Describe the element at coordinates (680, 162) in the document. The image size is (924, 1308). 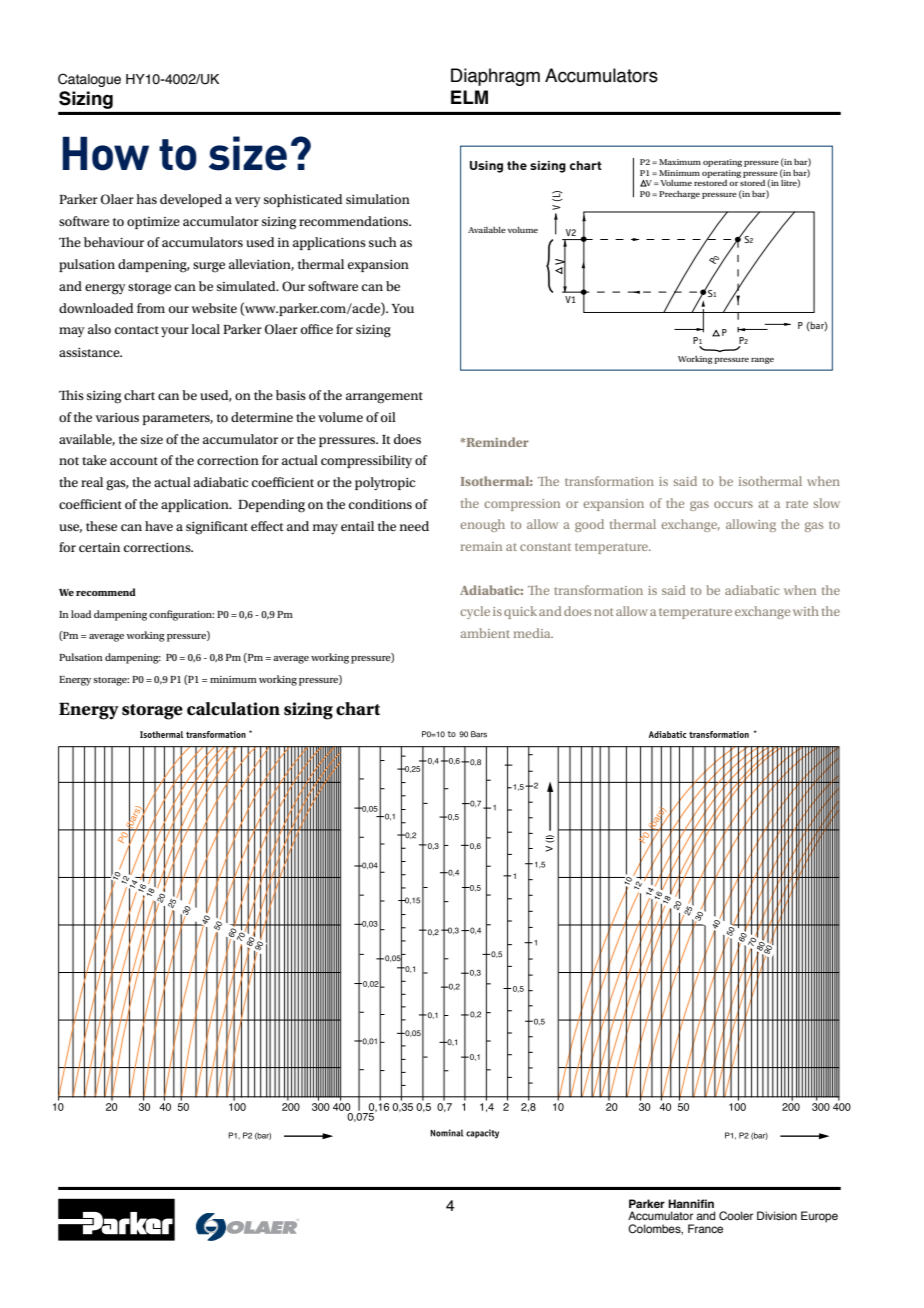
I see `Maximum` at that location.
